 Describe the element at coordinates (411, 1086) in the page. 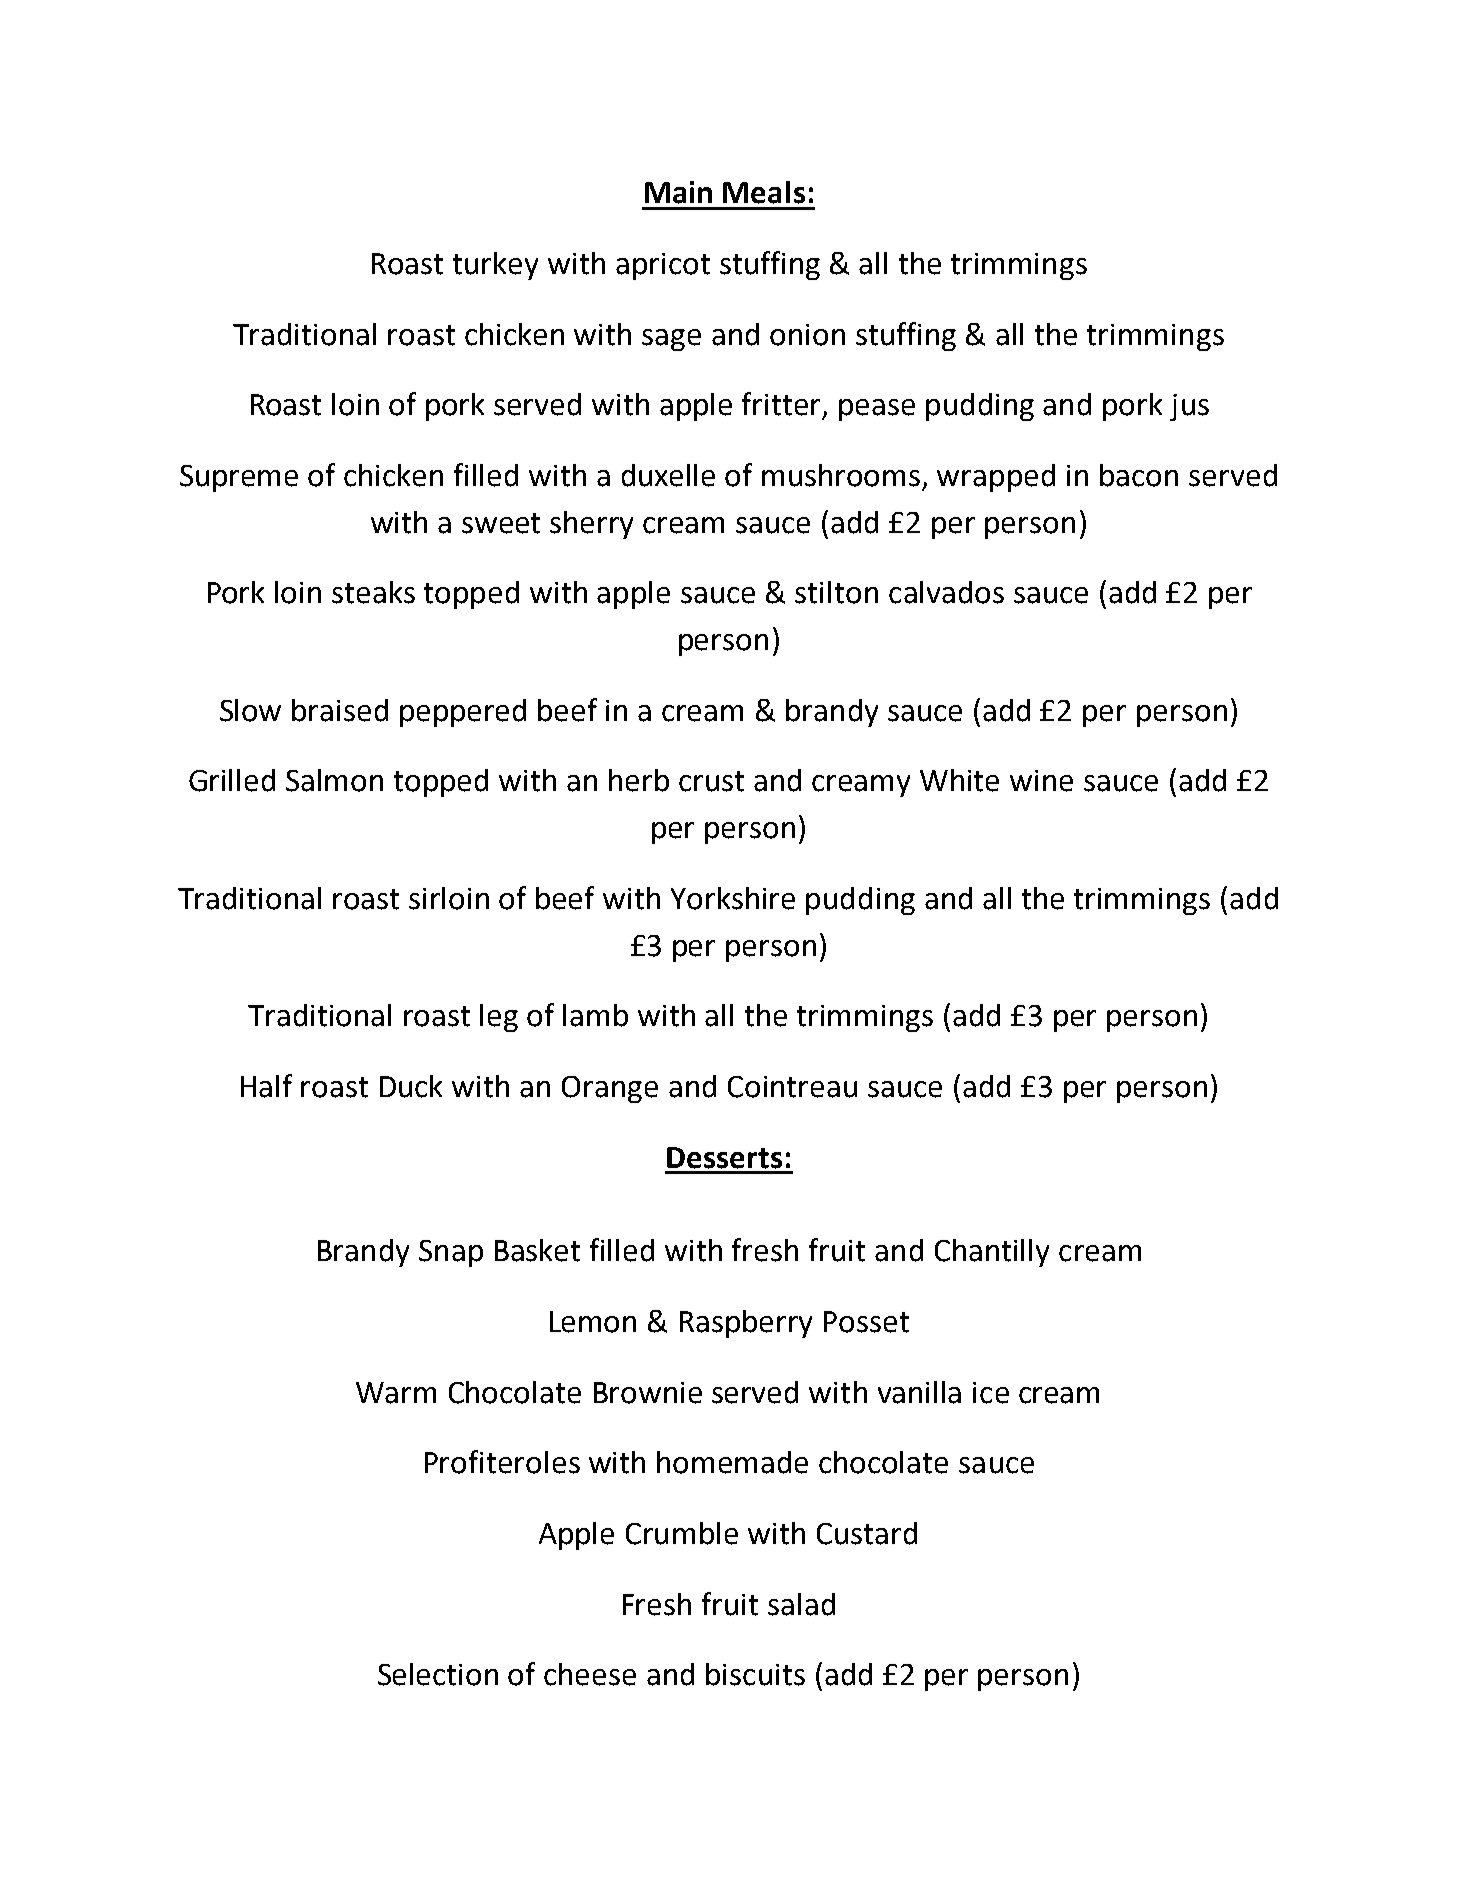

I see `Duck` at that location.
